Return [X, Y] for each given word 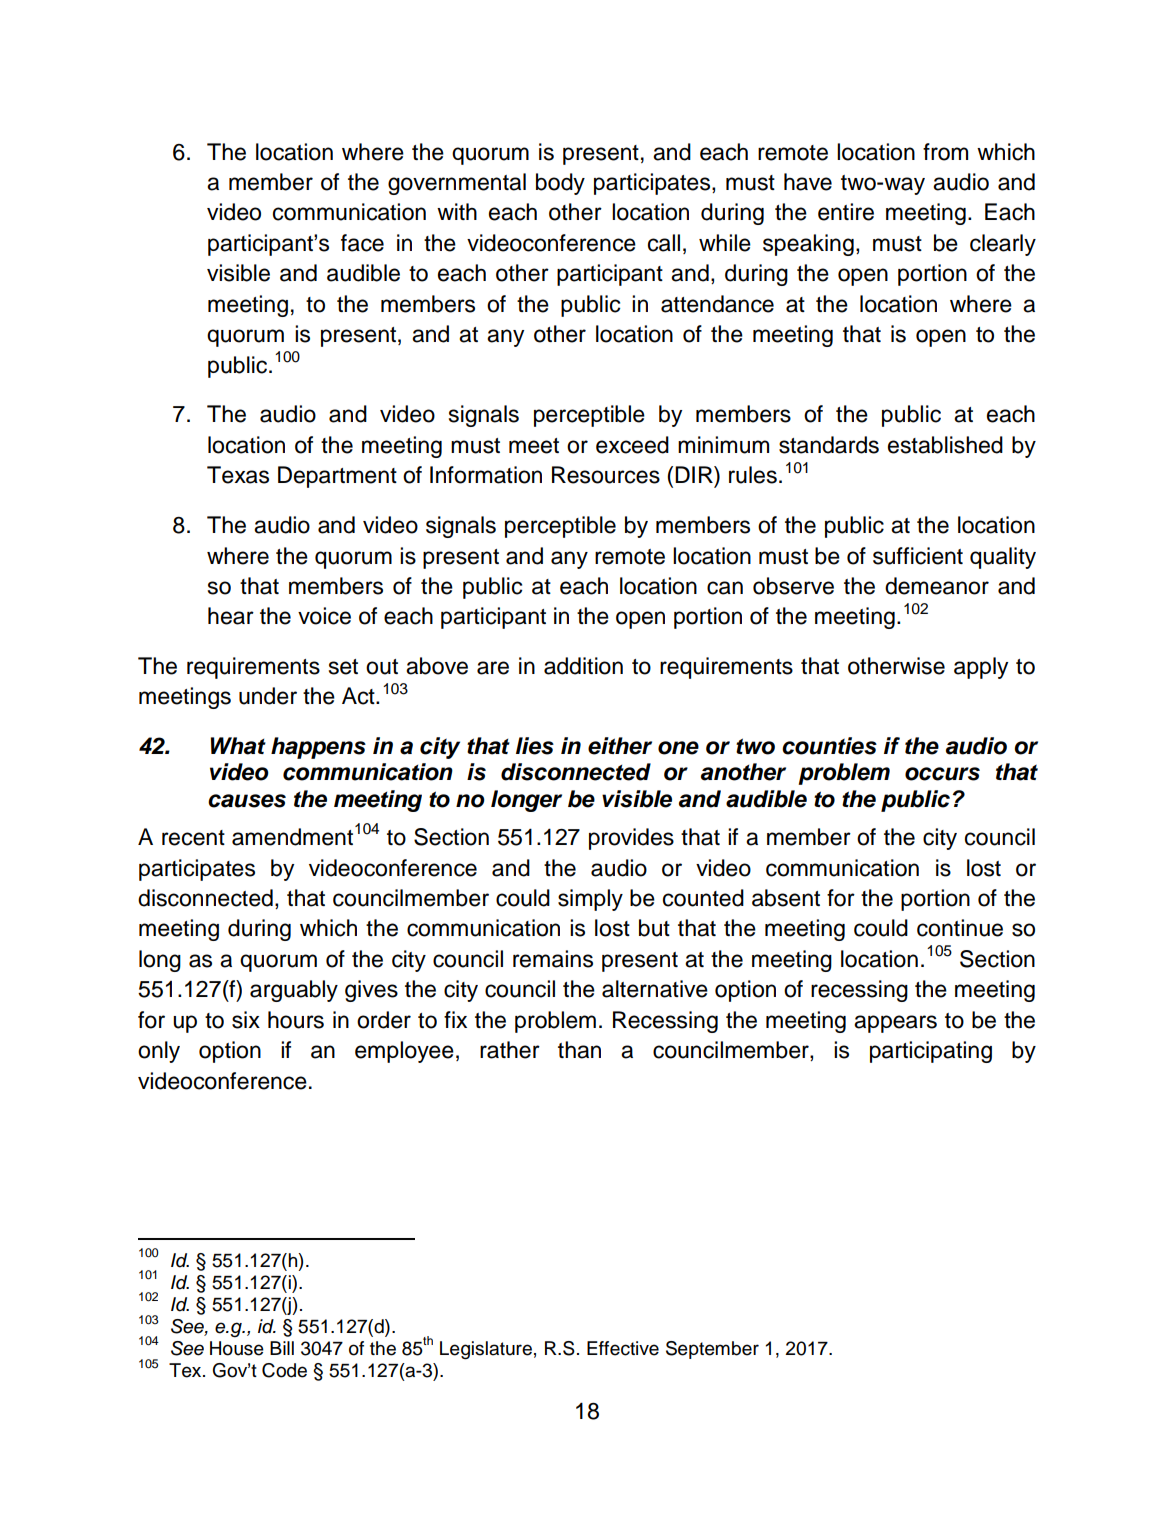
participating [931, 1052]
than [579, 1050]
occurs [942, 774]
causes [247, 801]
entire [846, 212]
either [620, 746]
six [246, 1020]
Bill [282, 1348]
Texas [238, 475]
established [945, 445]
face [362, 243]
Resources [606, 475]
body [560, 184]
